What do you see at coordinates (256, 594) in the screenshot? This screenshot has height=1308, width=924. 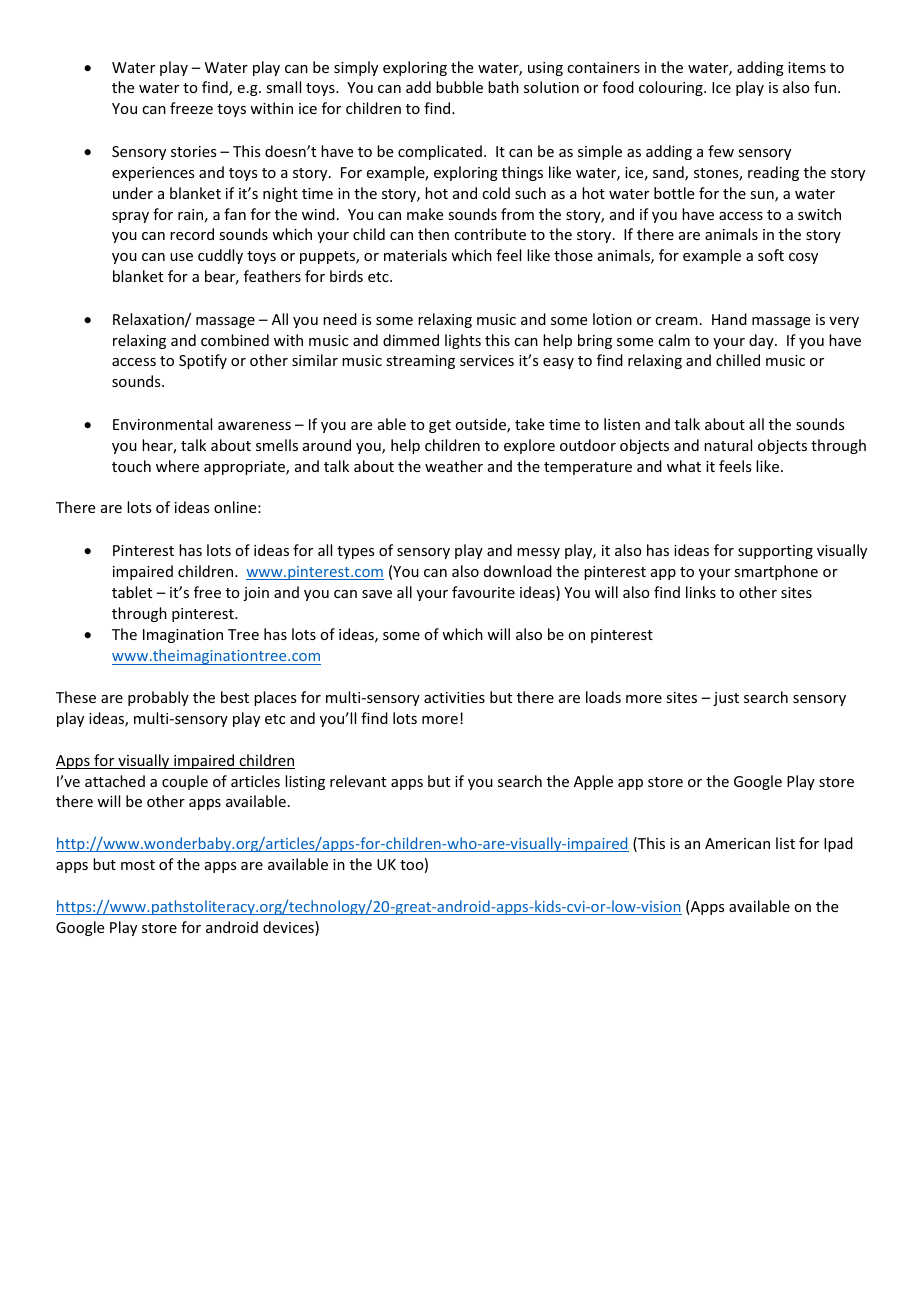 I see `join` at bounding box center [256, 594].
